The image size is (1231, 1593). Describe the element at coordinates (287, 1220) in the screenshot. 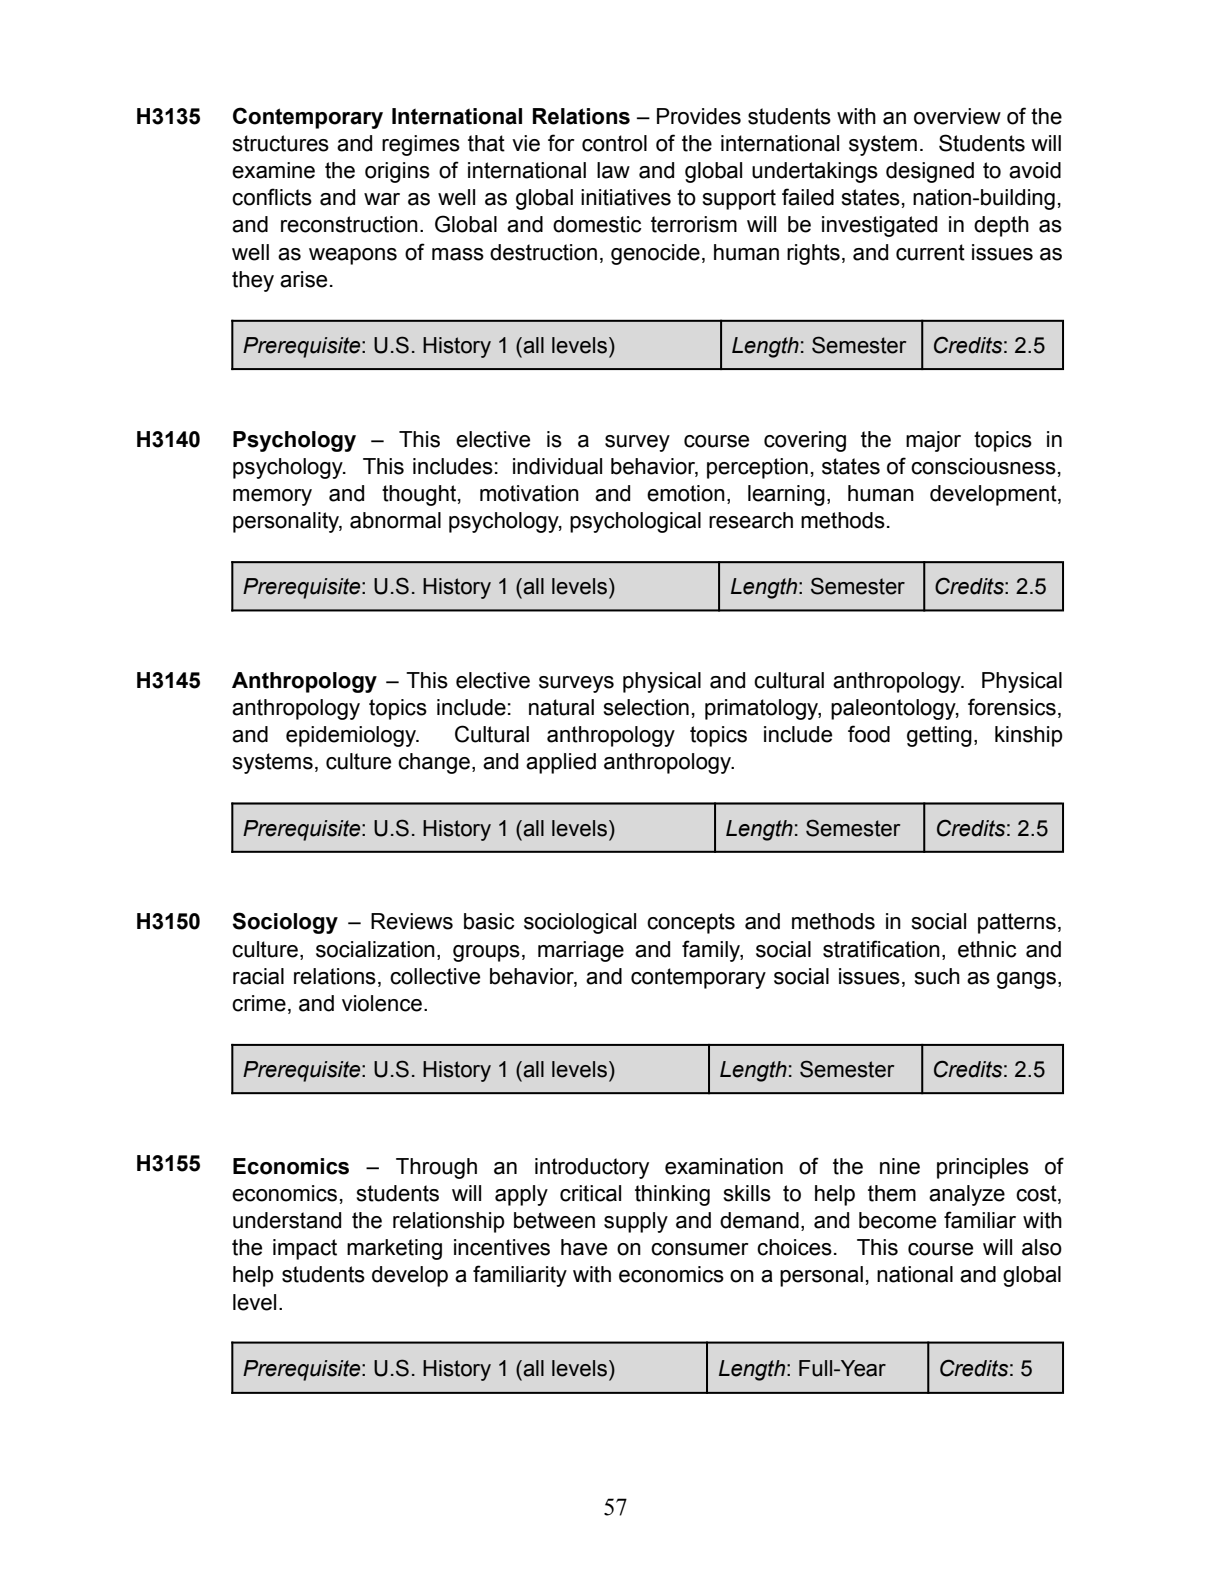

I see `understand` at that location.
